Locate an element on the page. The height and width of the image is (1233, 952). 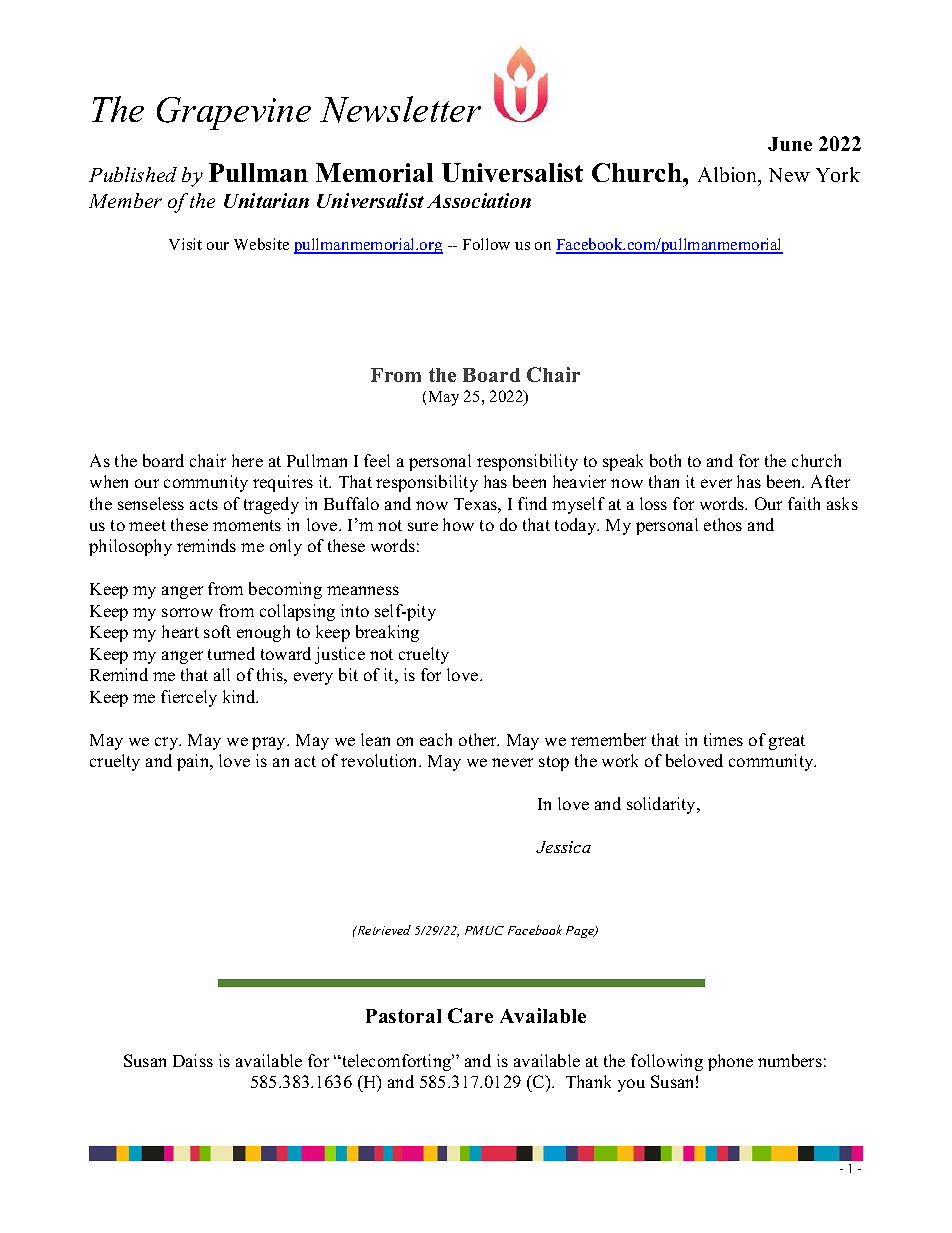
June is located at coordinates (790, 144).
